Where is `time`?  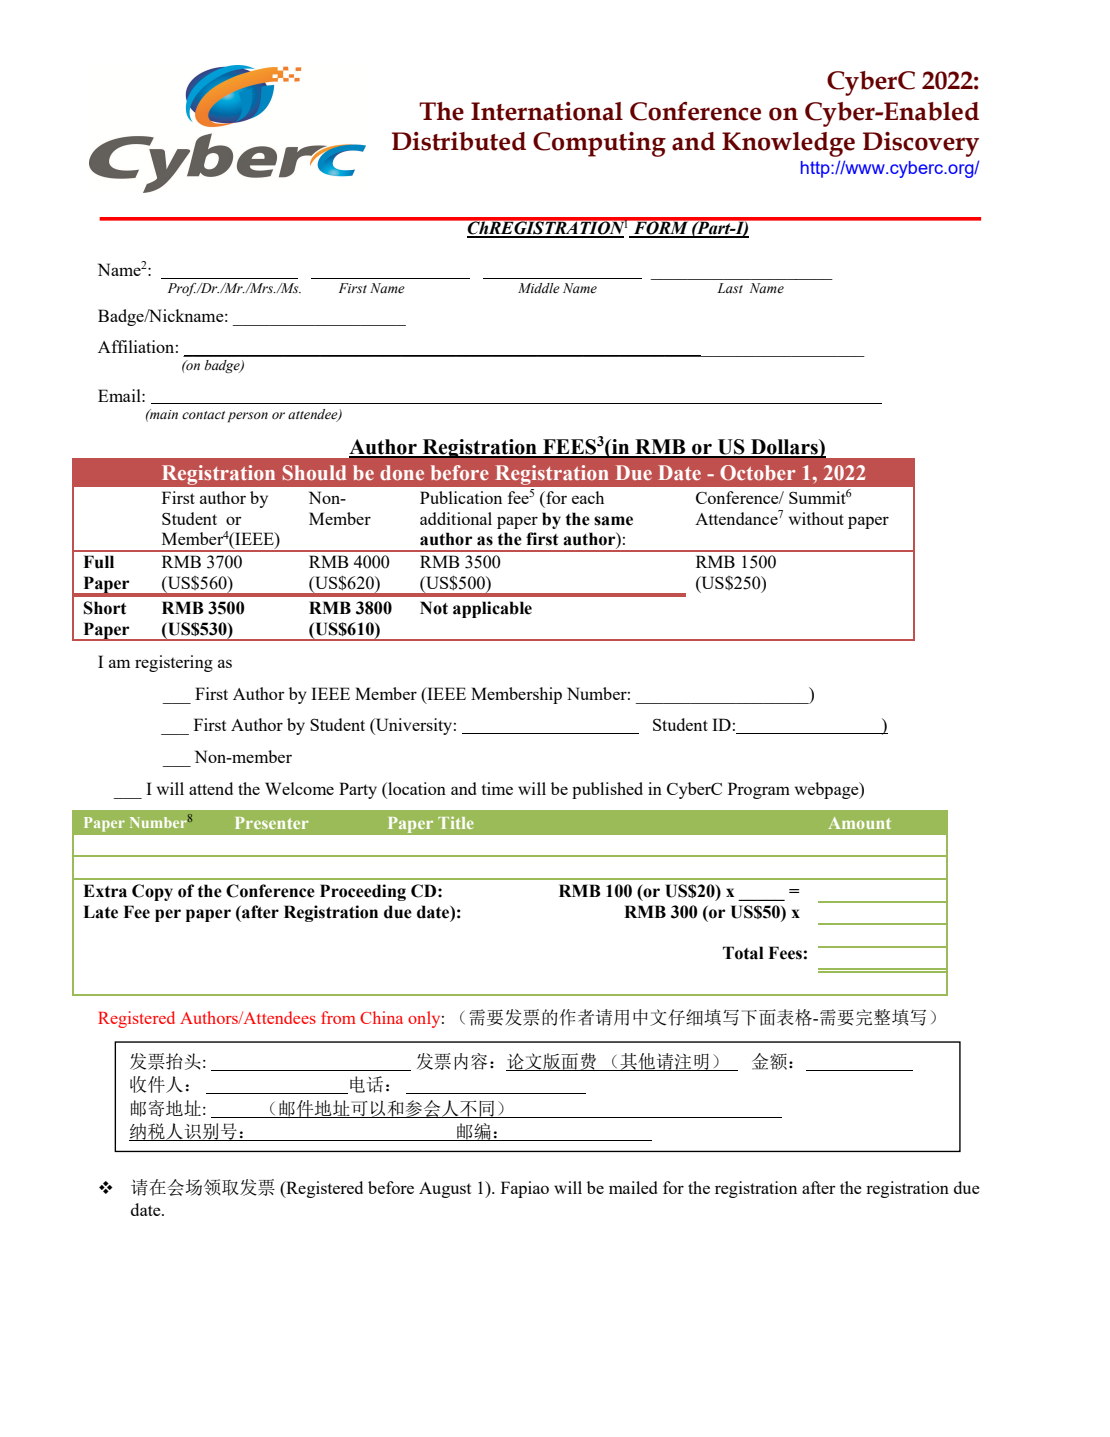 time is located at coordinates (497, 788).
